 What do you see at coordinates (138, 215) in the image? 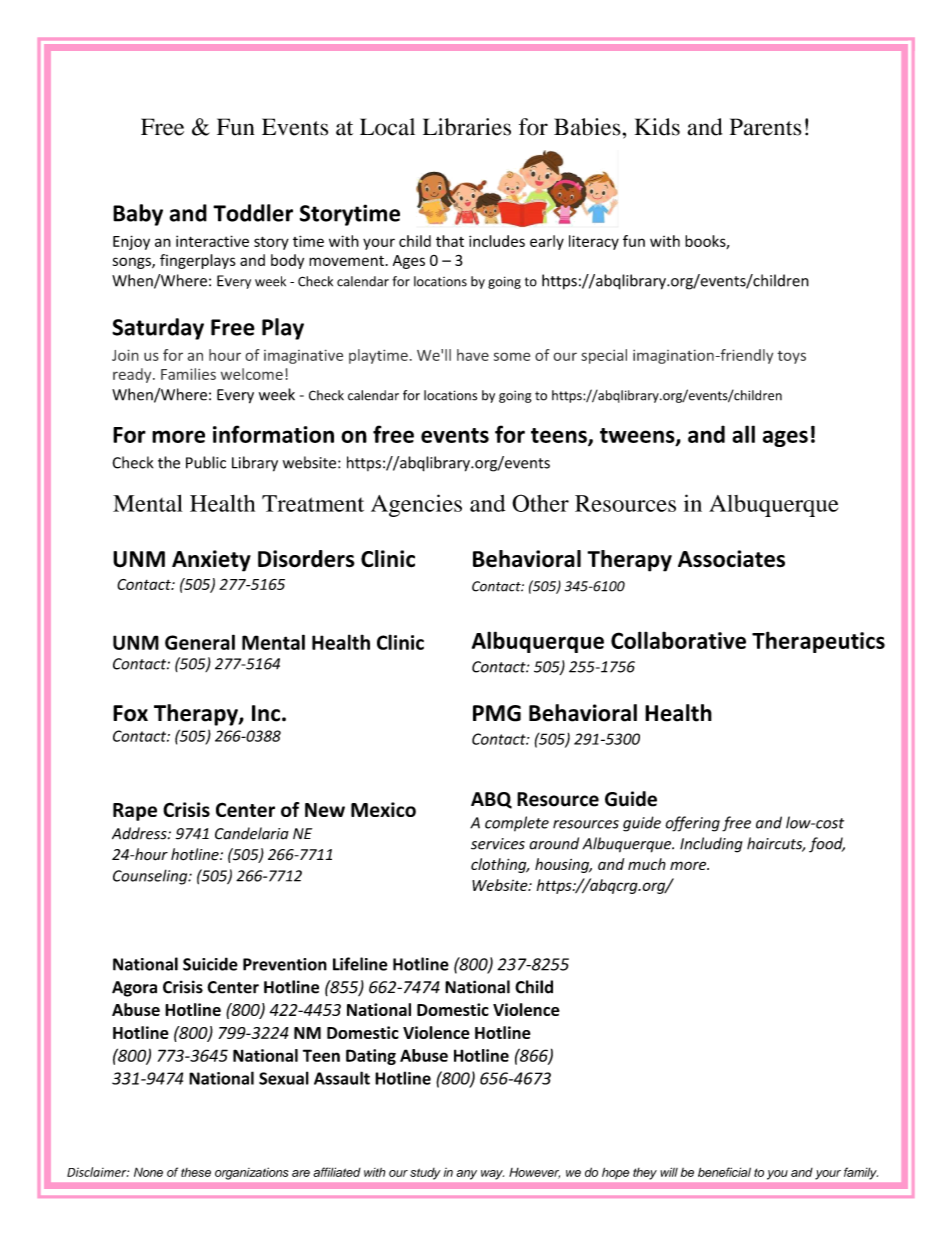
I see `Baby` at bounding box center [138, 215].
